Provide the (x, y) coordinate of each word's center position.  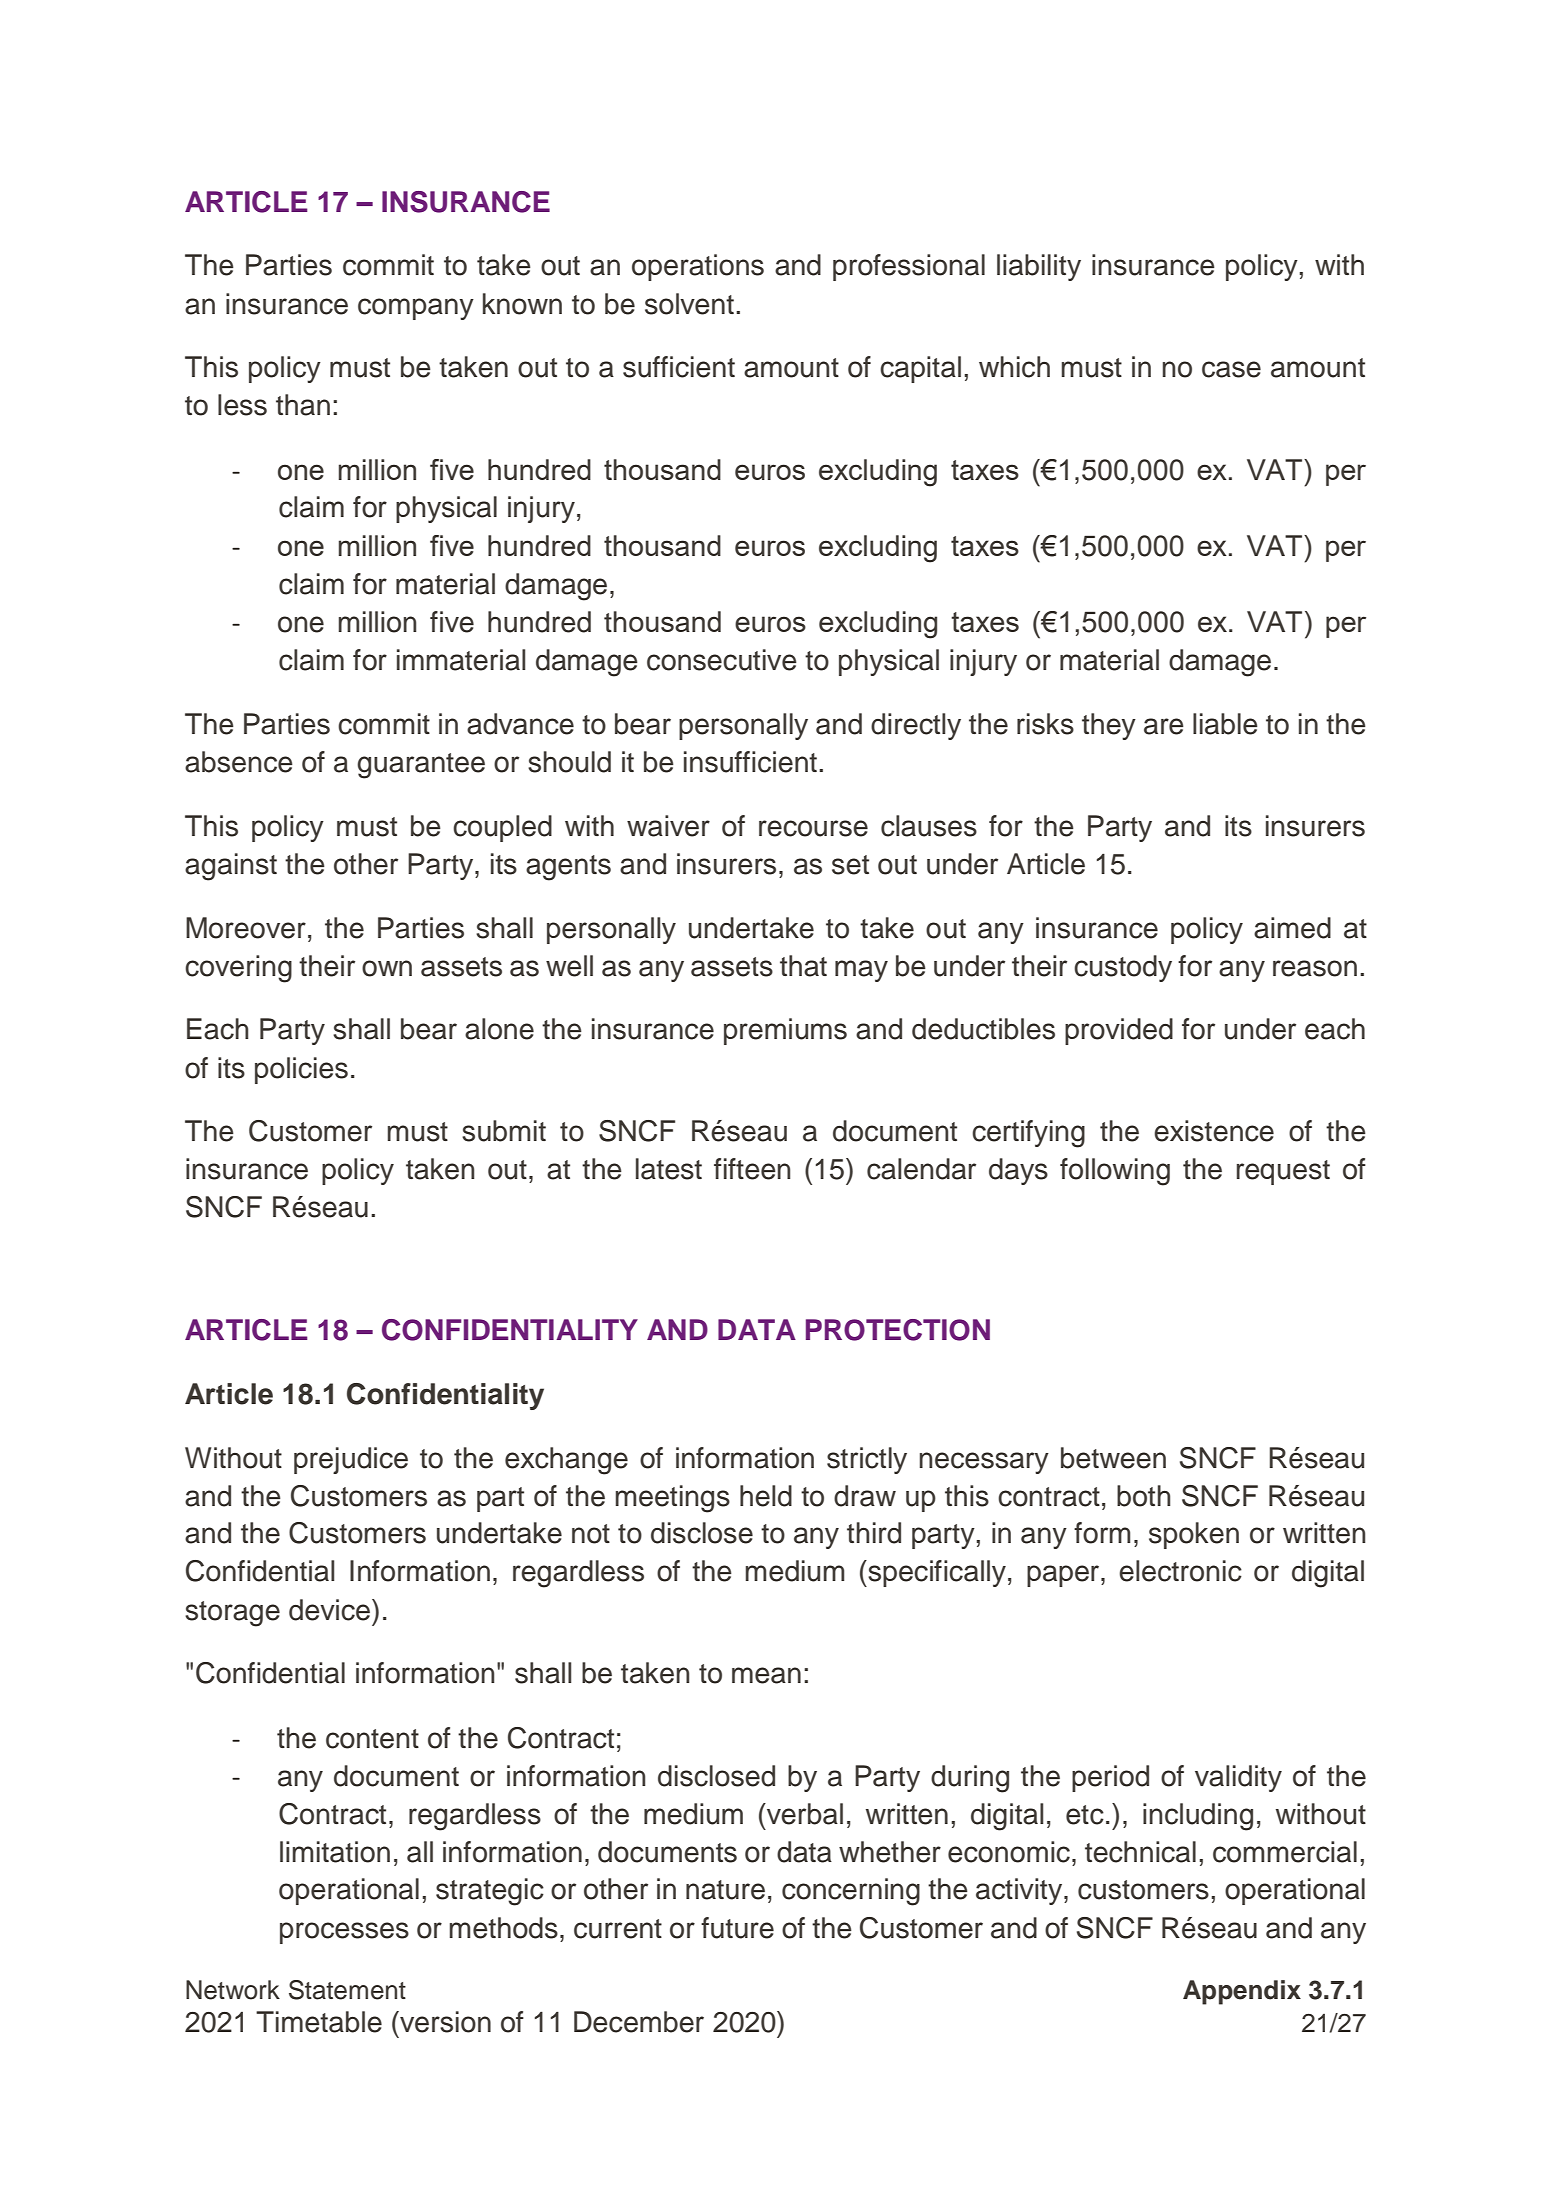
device (329, 1610)
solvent (689, 304)
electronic (1180, 1571)
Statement (347, 1990)
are (1164, 726)
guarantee (421, 766)
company (416, 309)
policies (301, 1070)
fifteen (752, 1169)
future (737, 1928)
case (1231, 369)
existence (1214, 1131)
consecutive (722, 660)
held (766, 1496)
